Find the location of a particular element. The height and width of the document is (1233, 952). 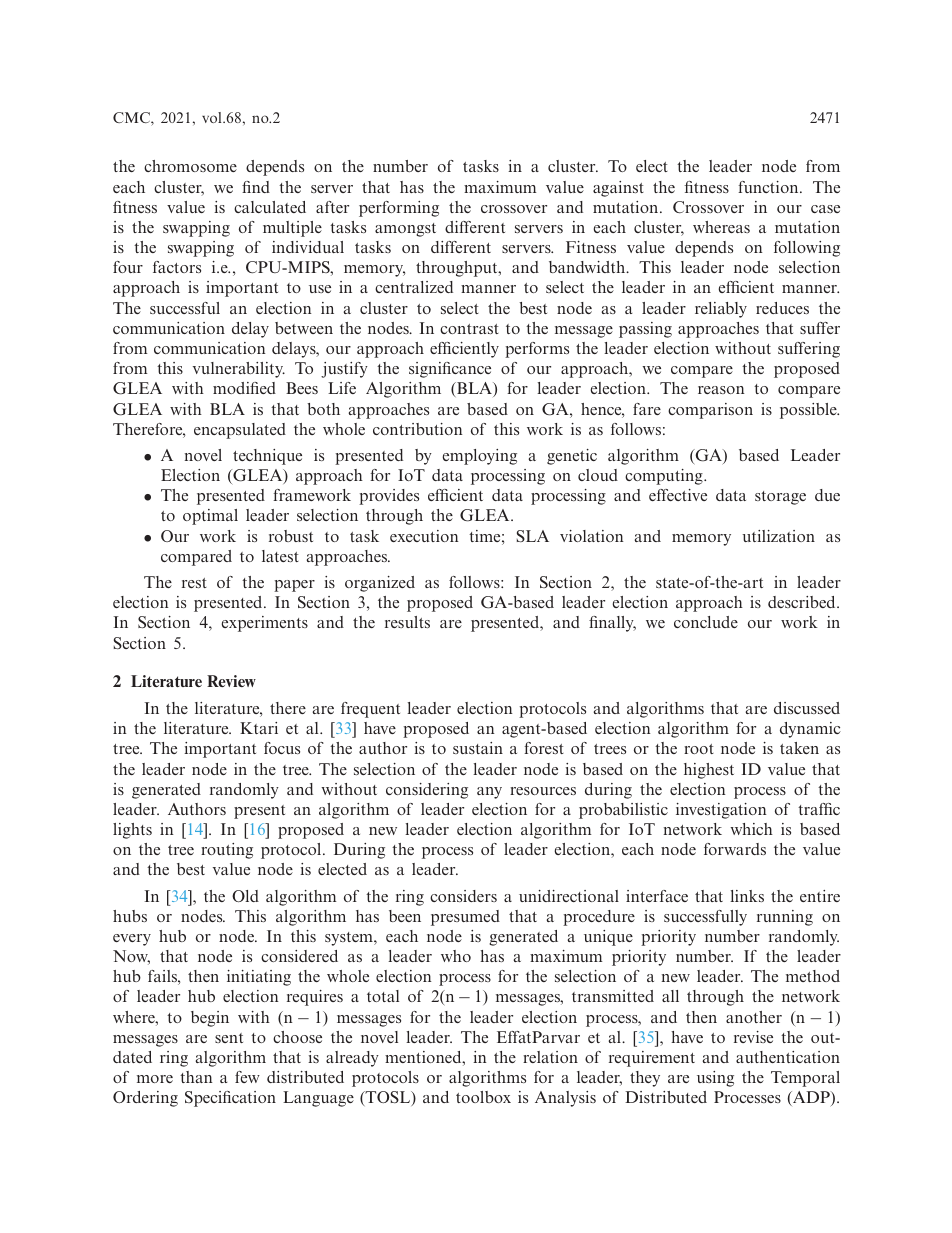

execution is located at coordinates (424, 536).
